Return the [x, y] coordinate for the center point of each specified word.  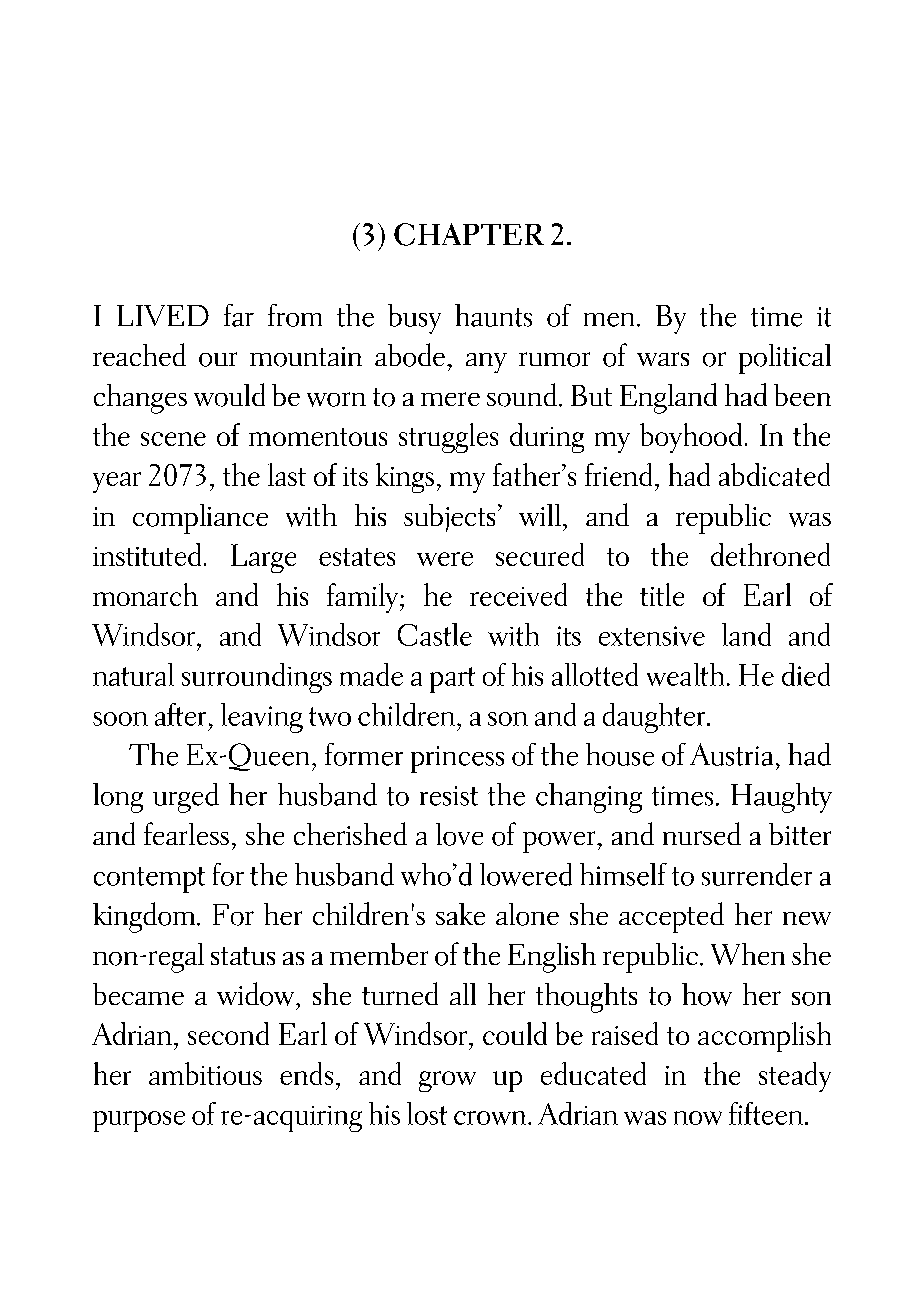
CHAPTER [469, 234]
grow [447, 1081]
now [698, 1118]
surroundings [257, 678]
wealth [685, 674]
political [785, 359]
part [452, 680]
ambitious [205, 1073]
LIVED [163, 315]
